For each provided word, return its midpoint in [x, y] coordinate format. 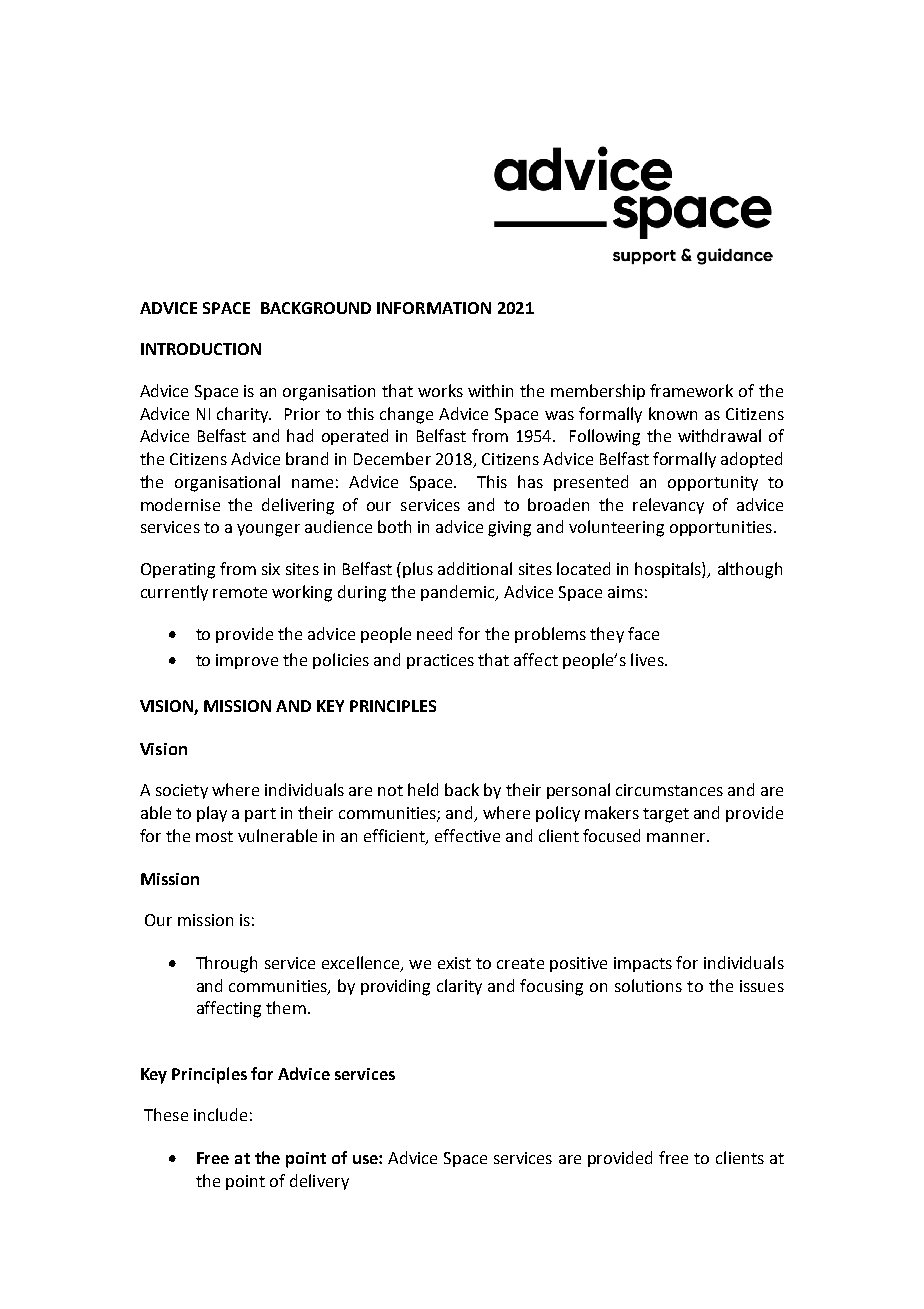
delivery [319, 1182]
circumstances [669, 790]
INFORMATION [434, 308]
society [182, 791]
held [423, 789]
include [220, 1114]
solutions [648, 985]
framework [691, 390]
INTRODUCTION [201, 349]
